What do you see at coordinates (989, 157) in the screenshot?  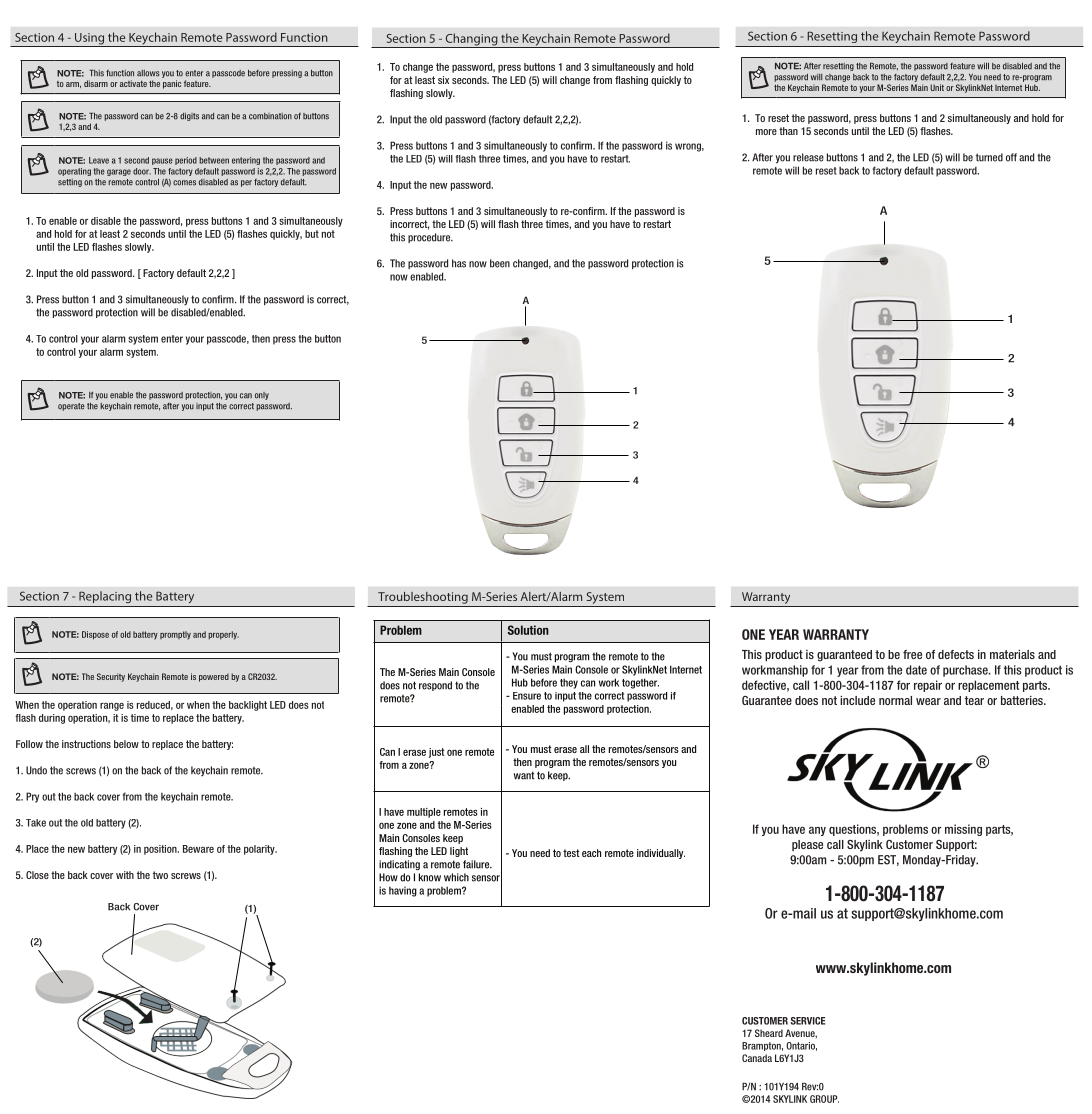 I see `turned` at bounding box center [989, 157].
